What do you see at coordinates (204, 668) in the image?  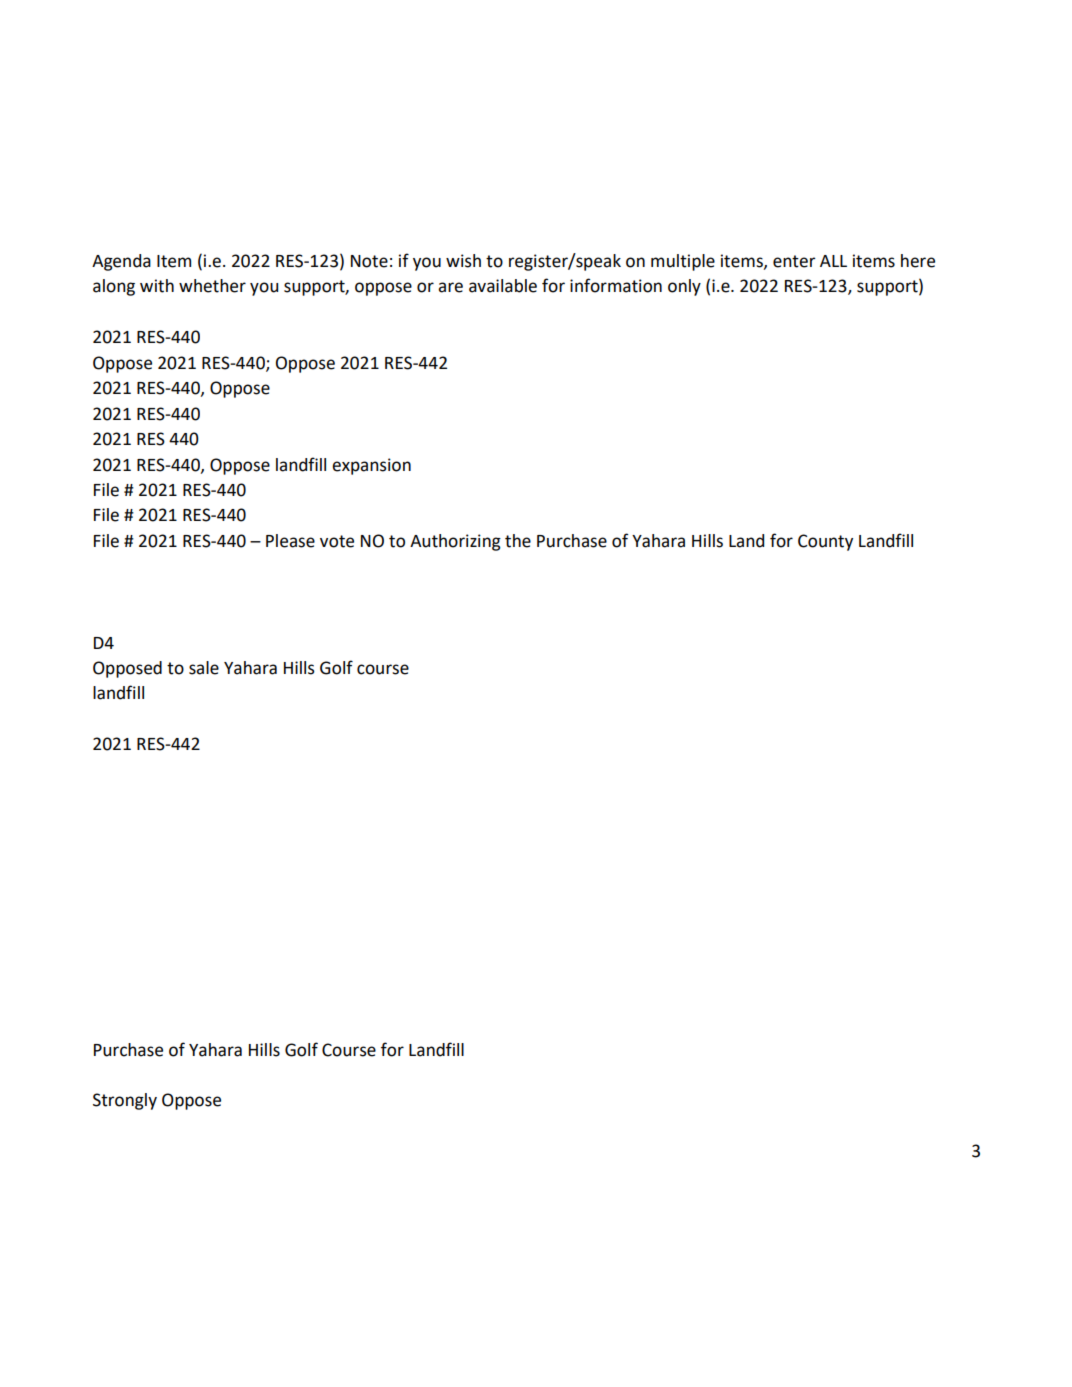 I see `sale` at bounding box center [204, 668].
